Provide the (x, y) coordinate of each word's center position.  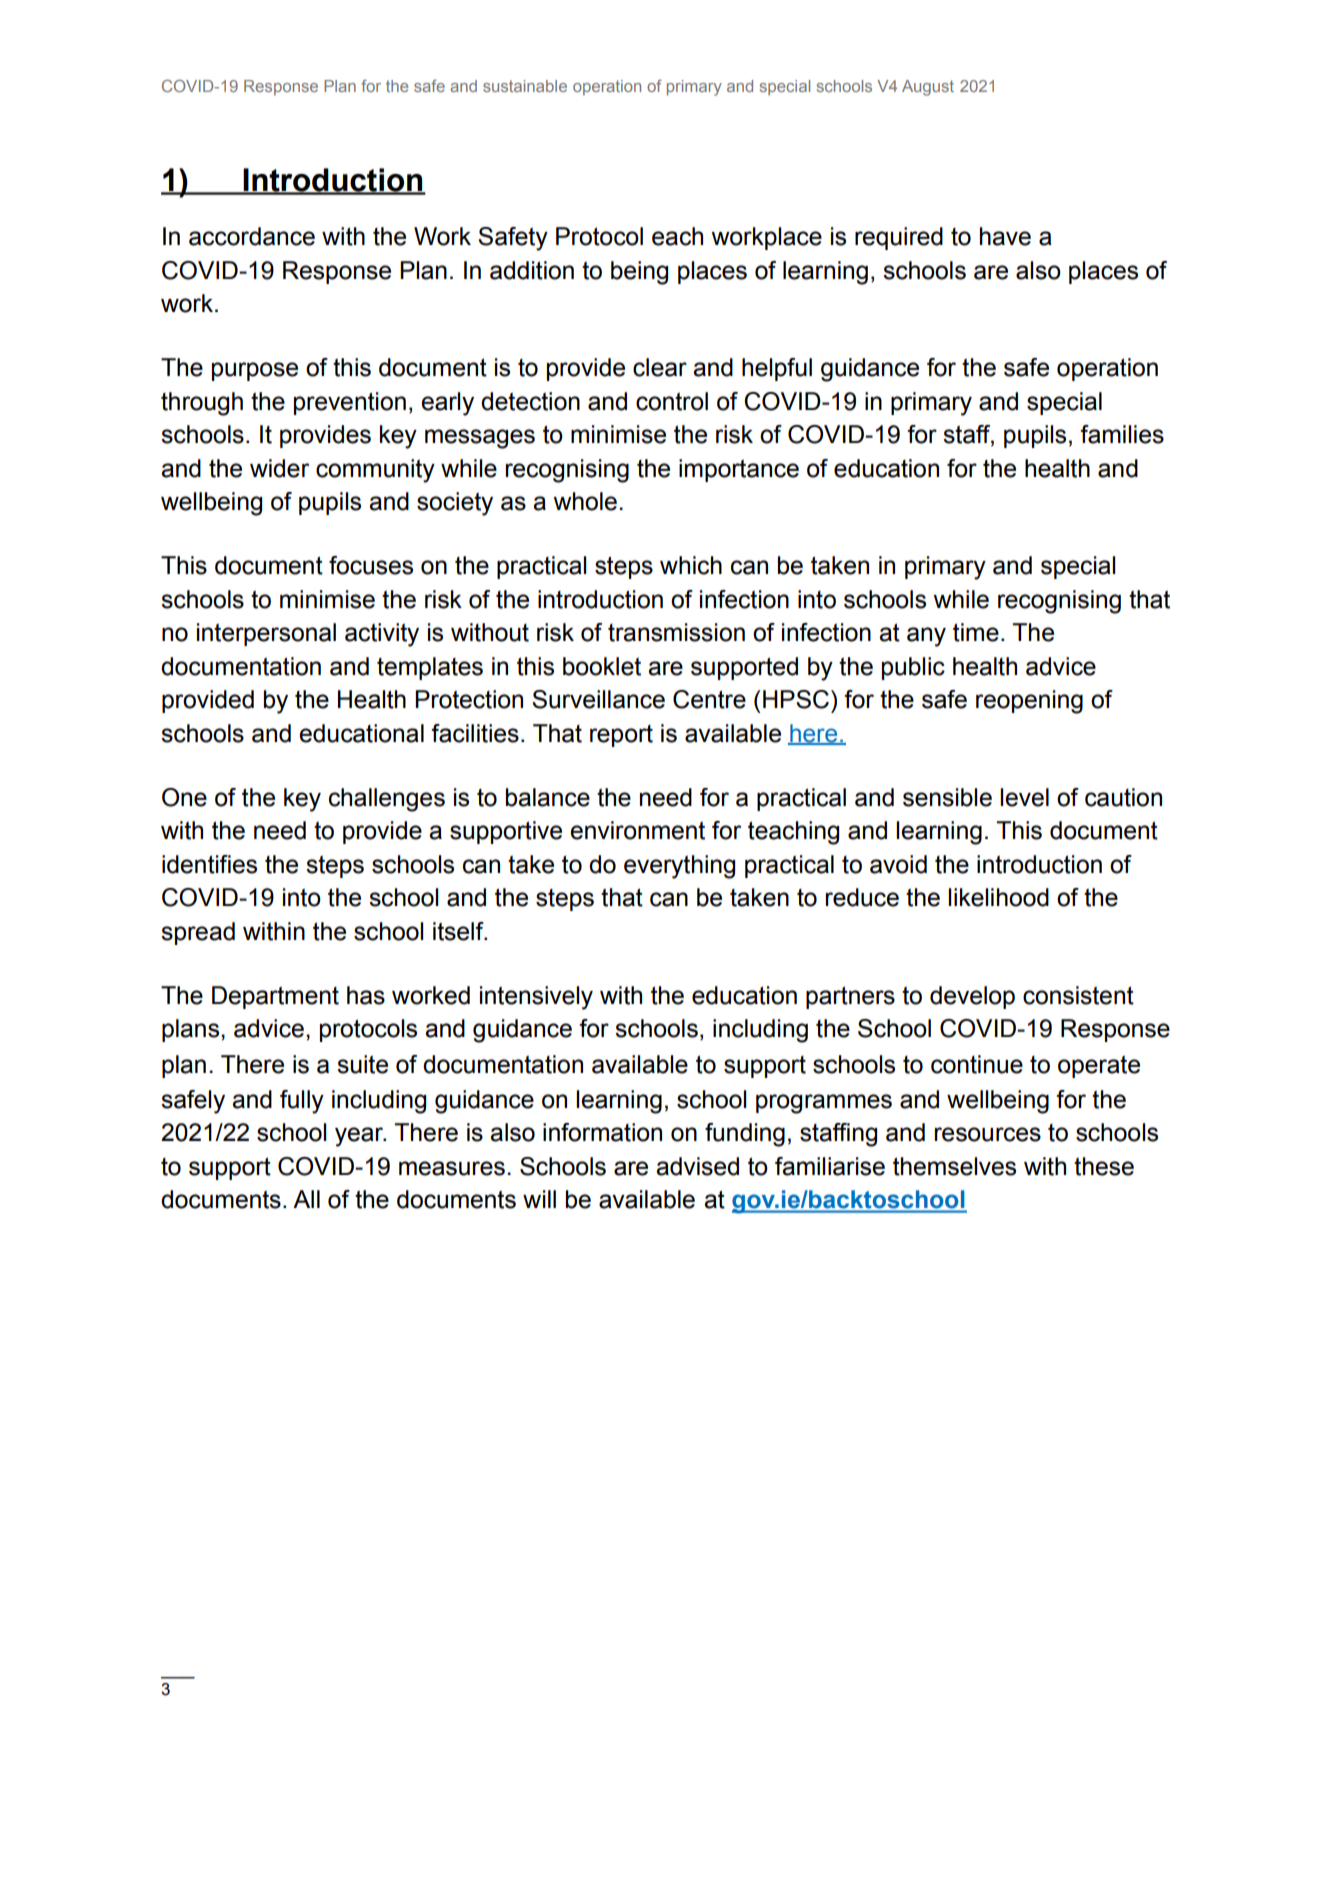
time (976, 632)
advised (697, 1166)
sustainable (525, 86)
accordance (252, 236)
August (928, 88)
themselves (954, 1166)
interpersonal (266, 634)
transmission (676, 632)
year (360, 1137)
